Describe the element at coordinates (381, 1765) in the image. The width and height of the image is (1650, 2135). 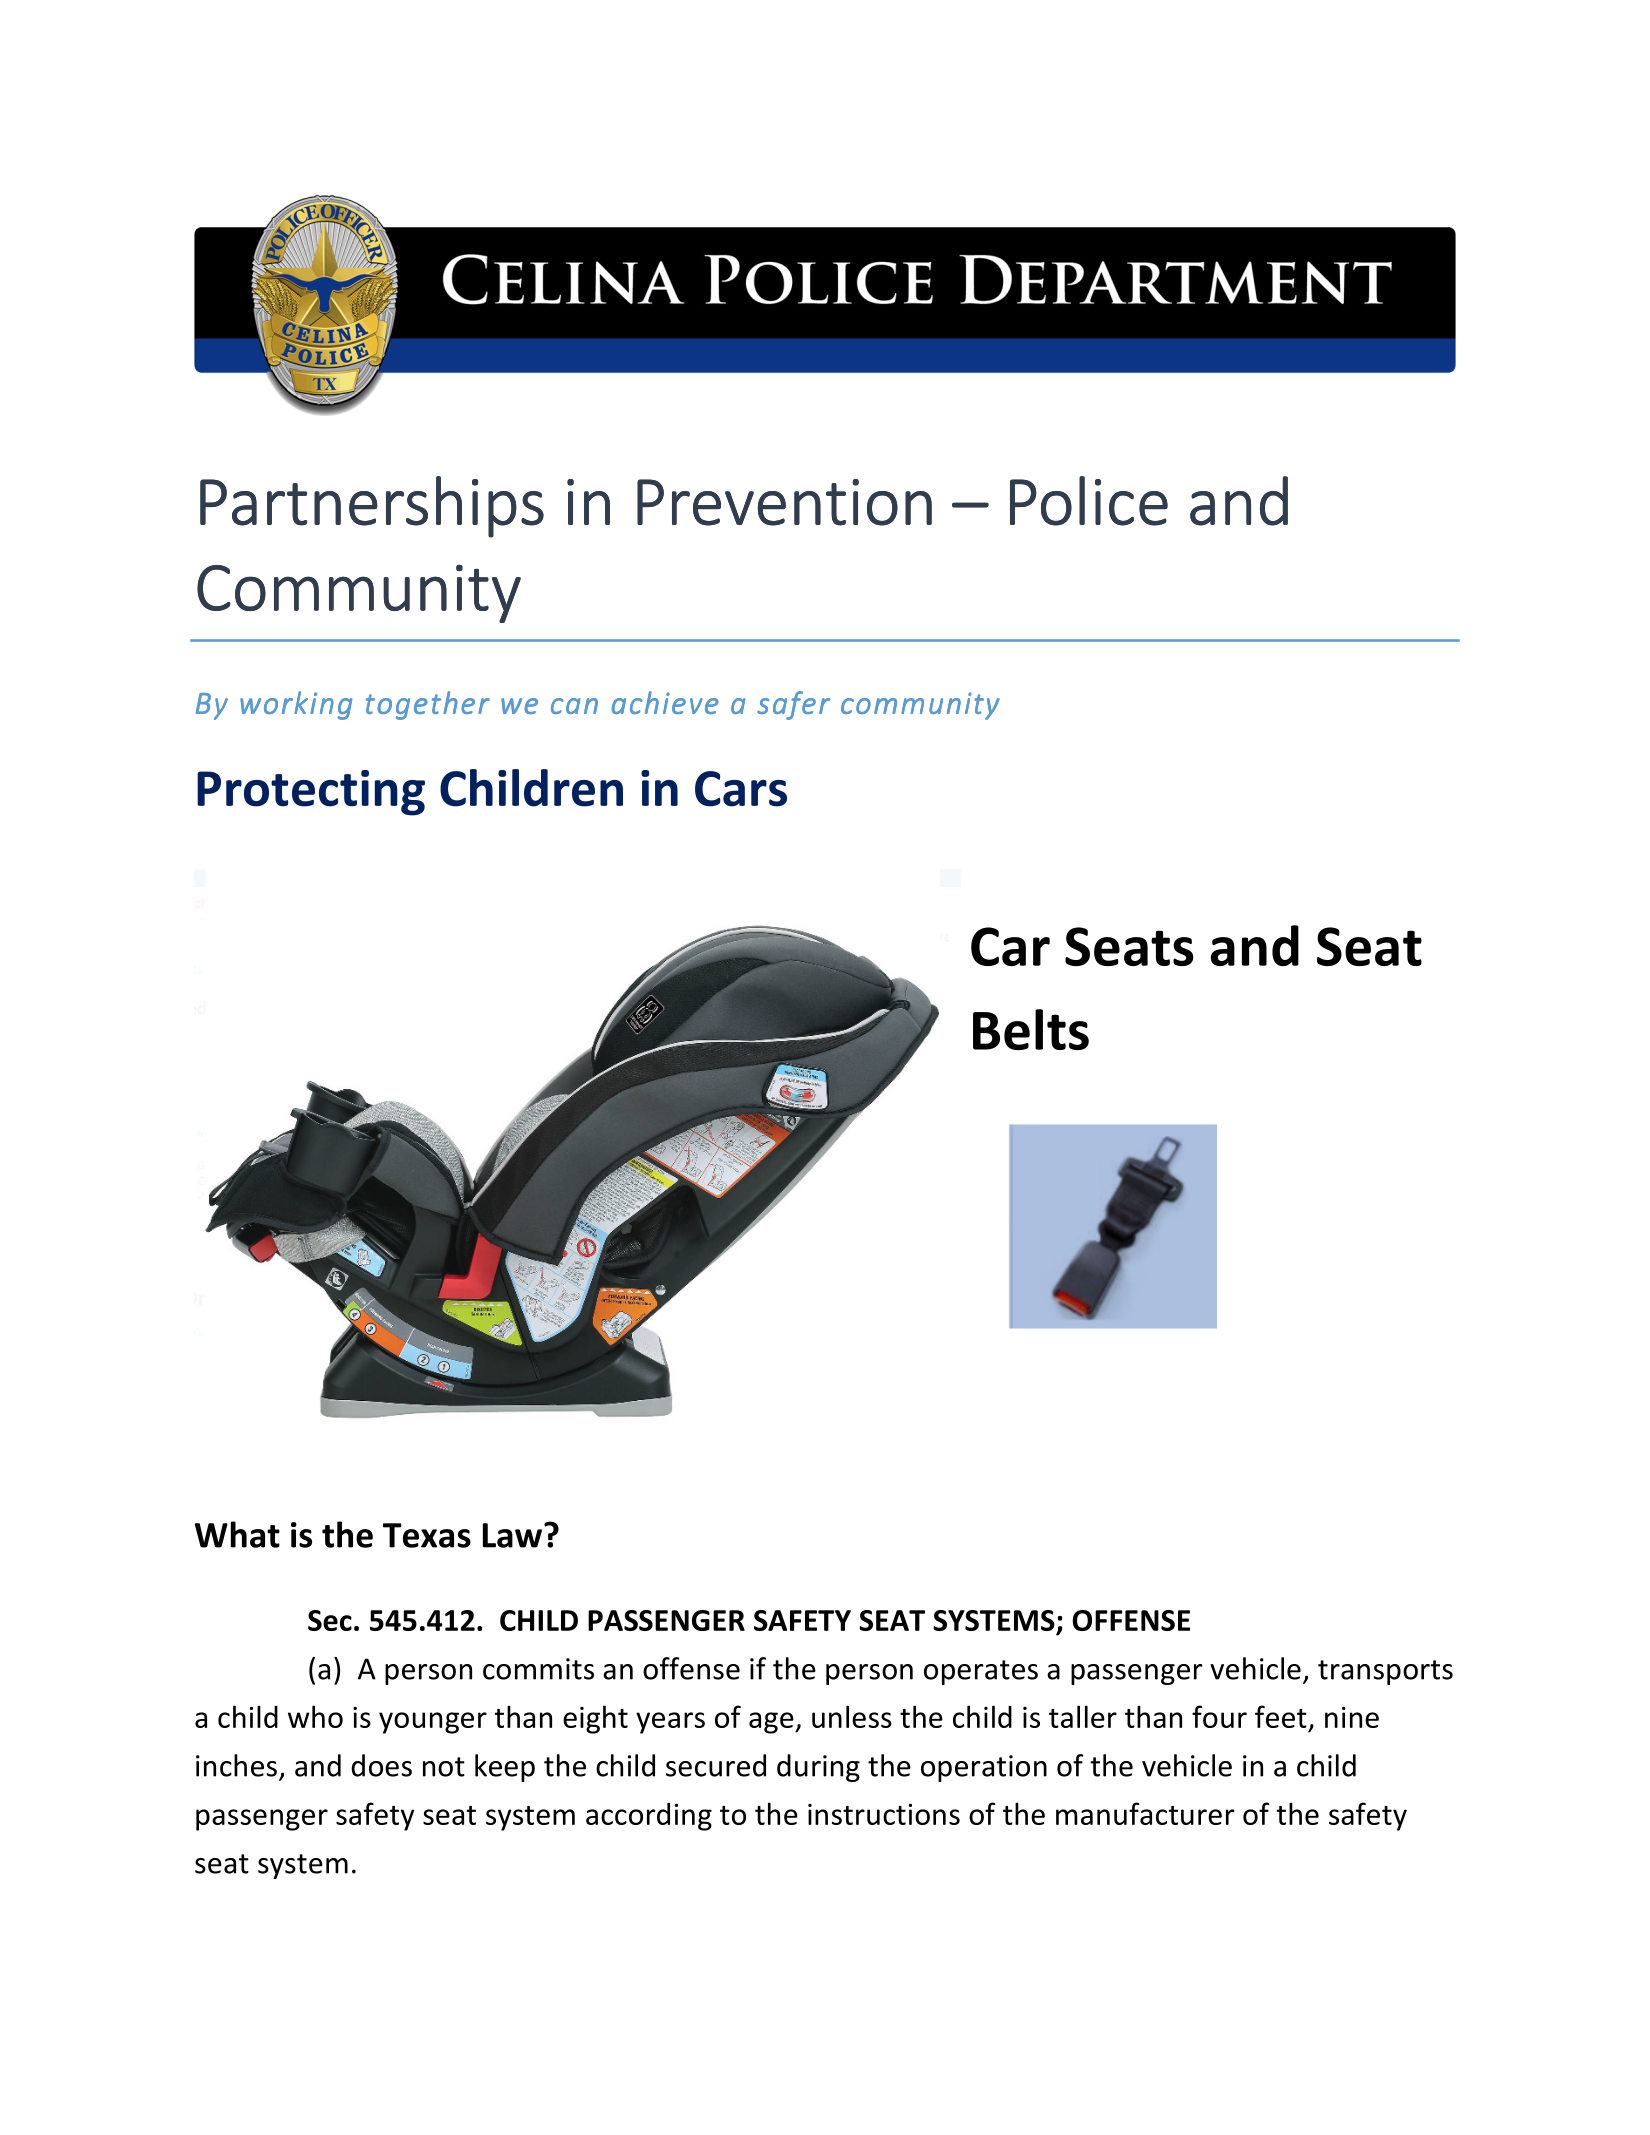
I see `does` at that location.
